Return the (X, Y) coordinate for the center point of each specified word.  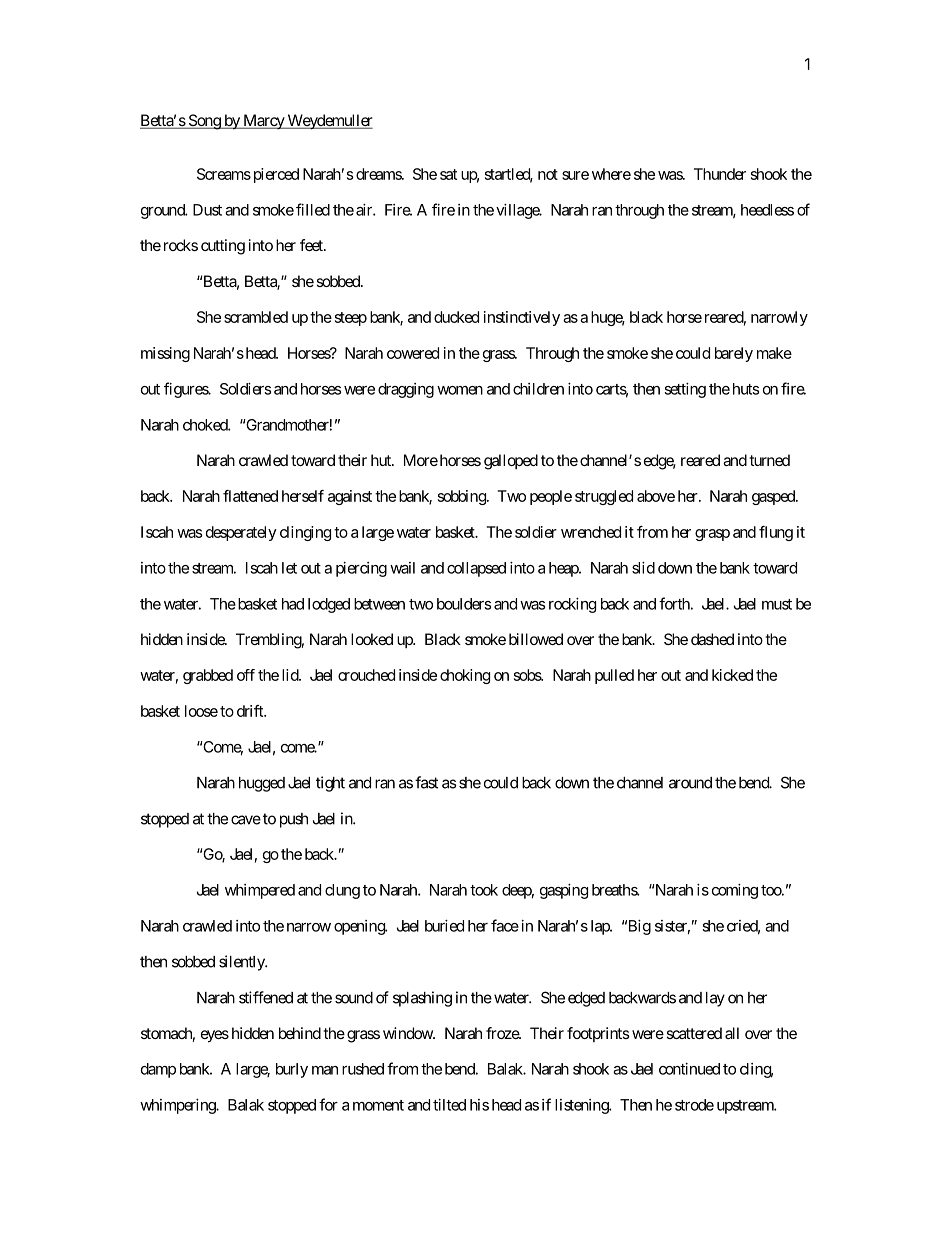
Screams (224, 174)
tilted (449, 1105)
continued (689, 1069)
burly (292, 1070)
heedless (767, 210)
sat (448, 174)
